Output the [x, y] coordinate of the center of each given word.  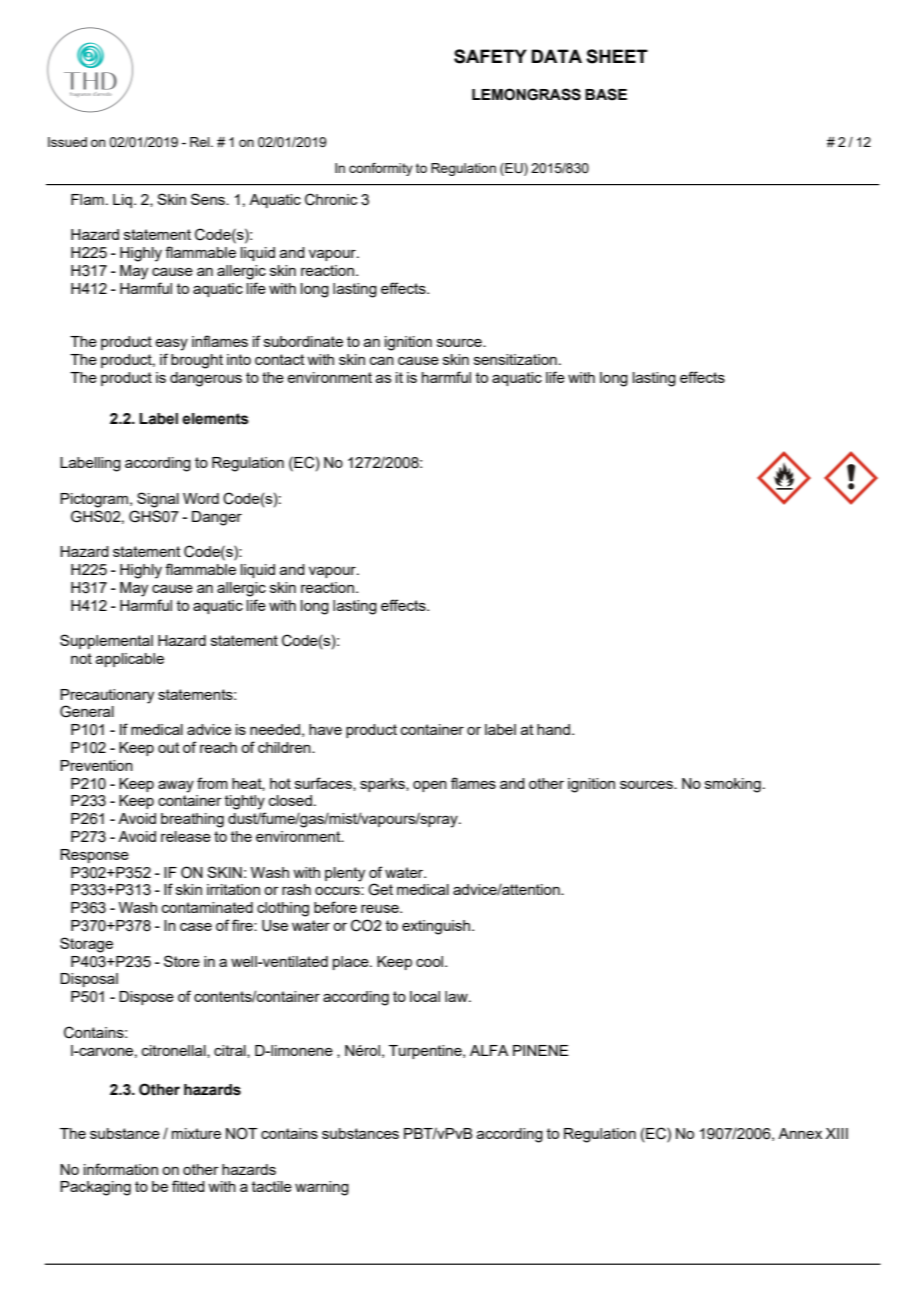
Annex [800, 1133]
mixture [196, 1133]
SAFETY [490, 56]
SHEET [617, 56]
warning [322, 1188]
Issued [67, 142]
